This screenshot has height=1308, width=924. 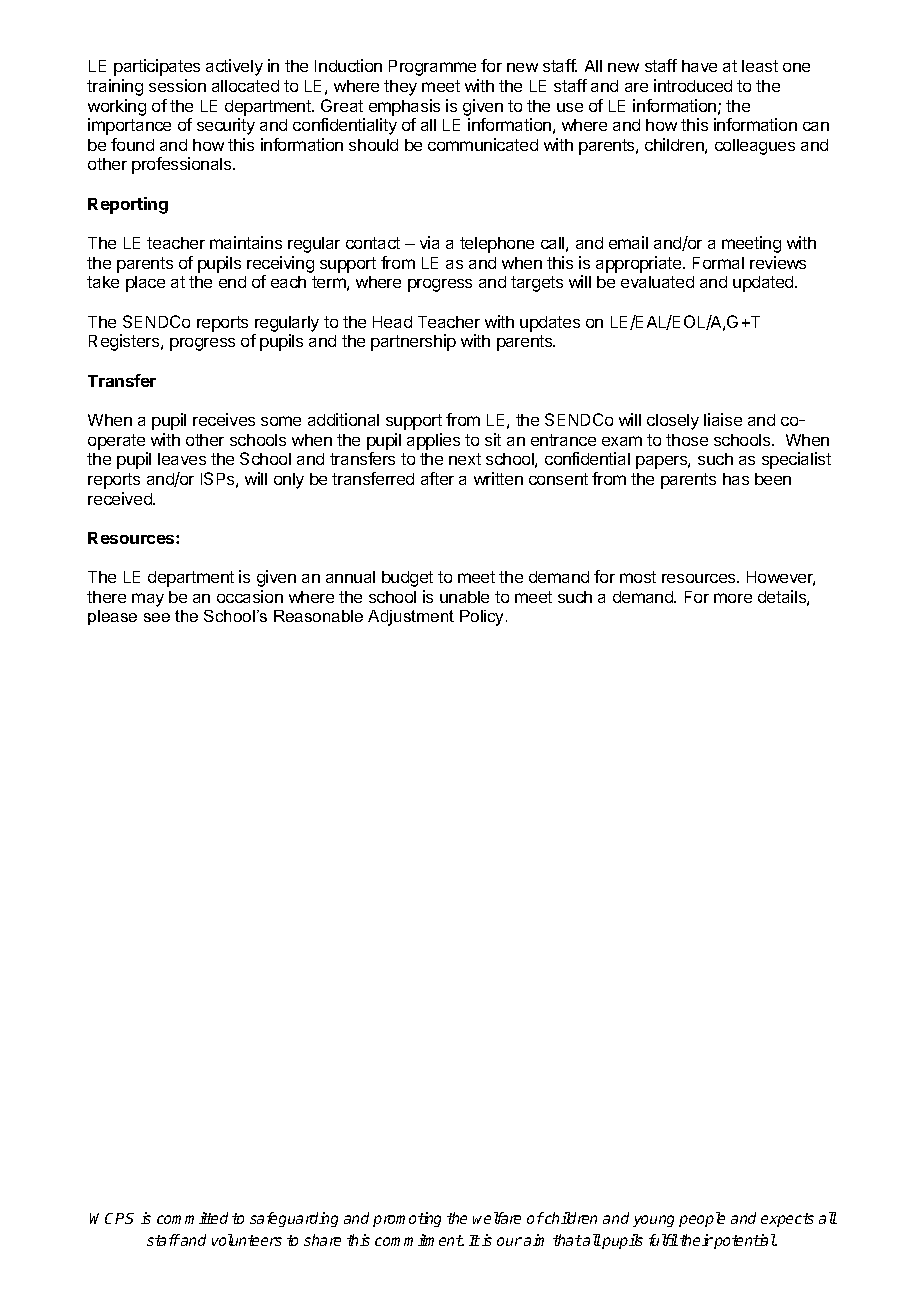 What do you see at coordinates (177, 85) in the screenshot?
I see `session` at bounding box center [177, 85].
